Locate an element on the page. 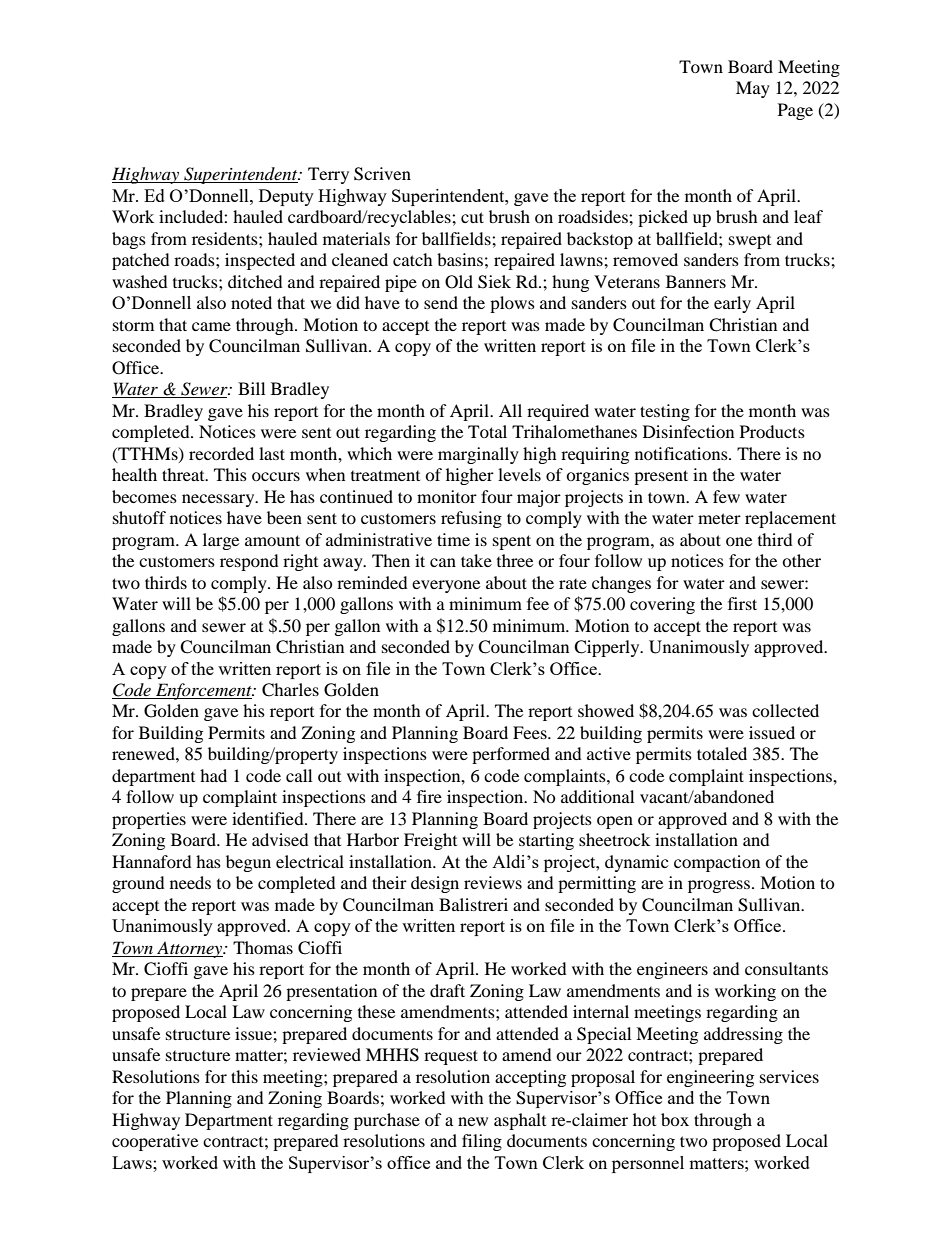  testing is located at coordinates (665, 412).
